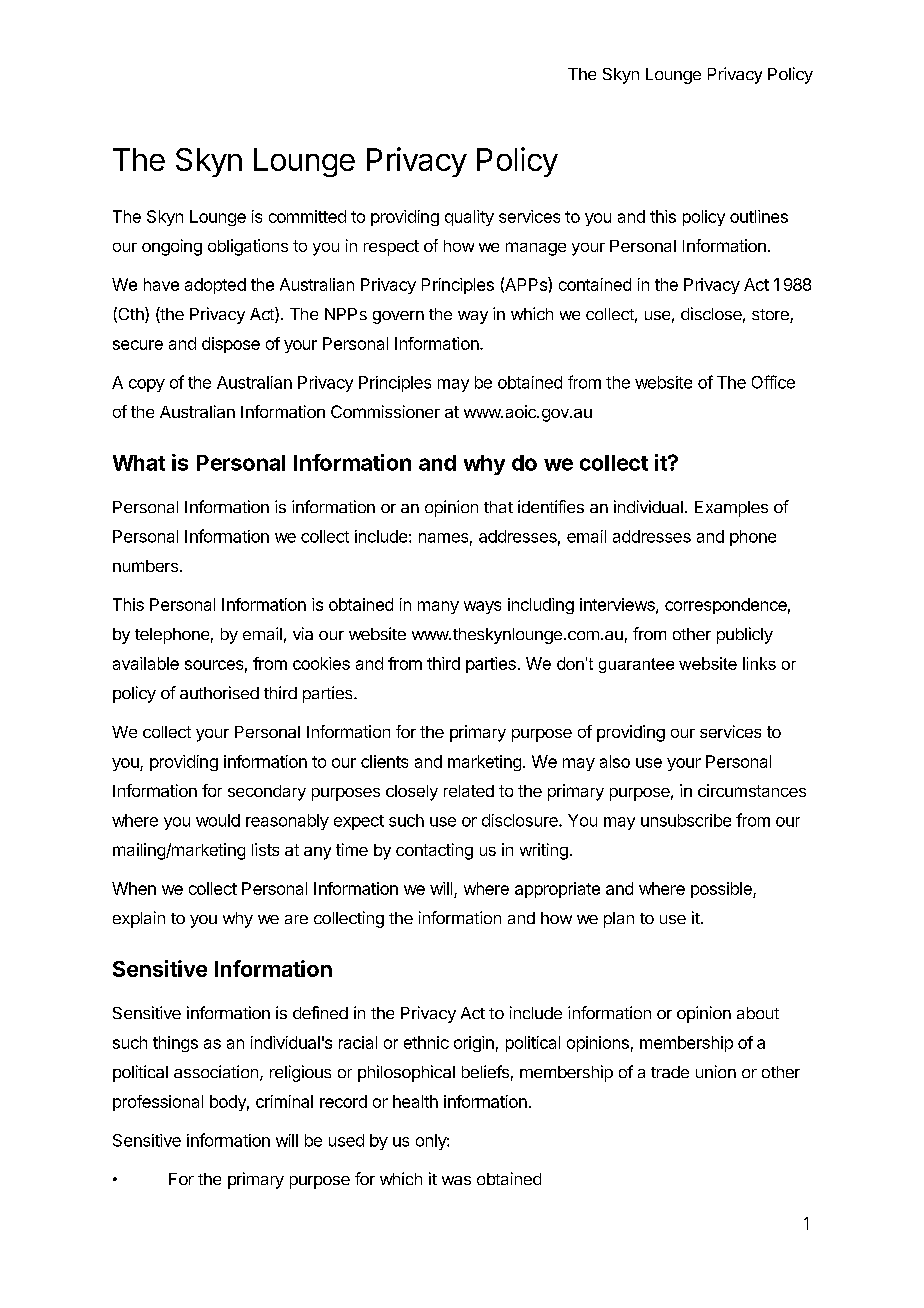 This screenshot has width=924, height=1308. Describe the element at coordinates (434, 851) in the screenshot. I see `contacting` at that location.
